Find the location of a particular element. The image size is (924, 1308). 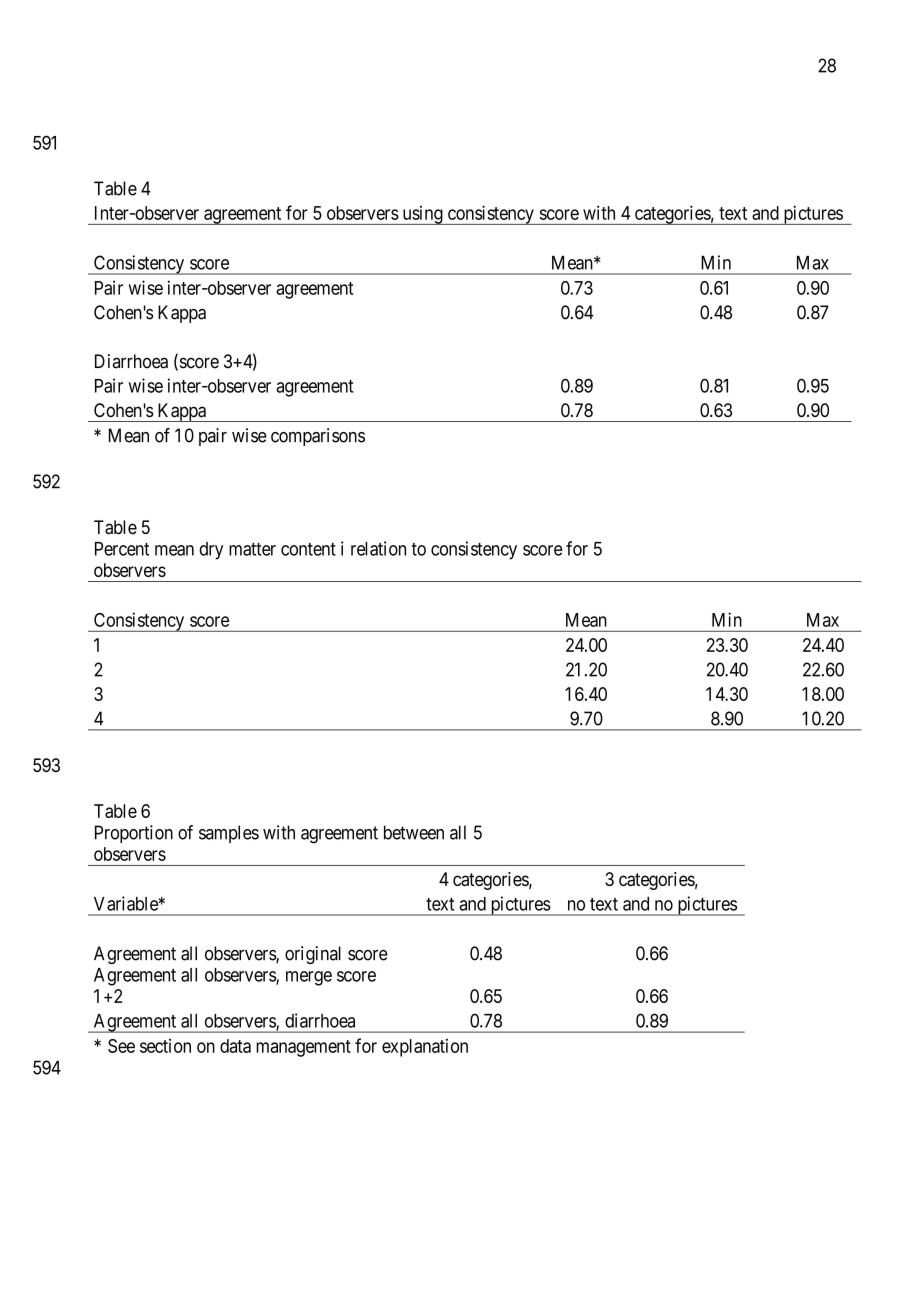

using is located at coordinates (422, 215).
